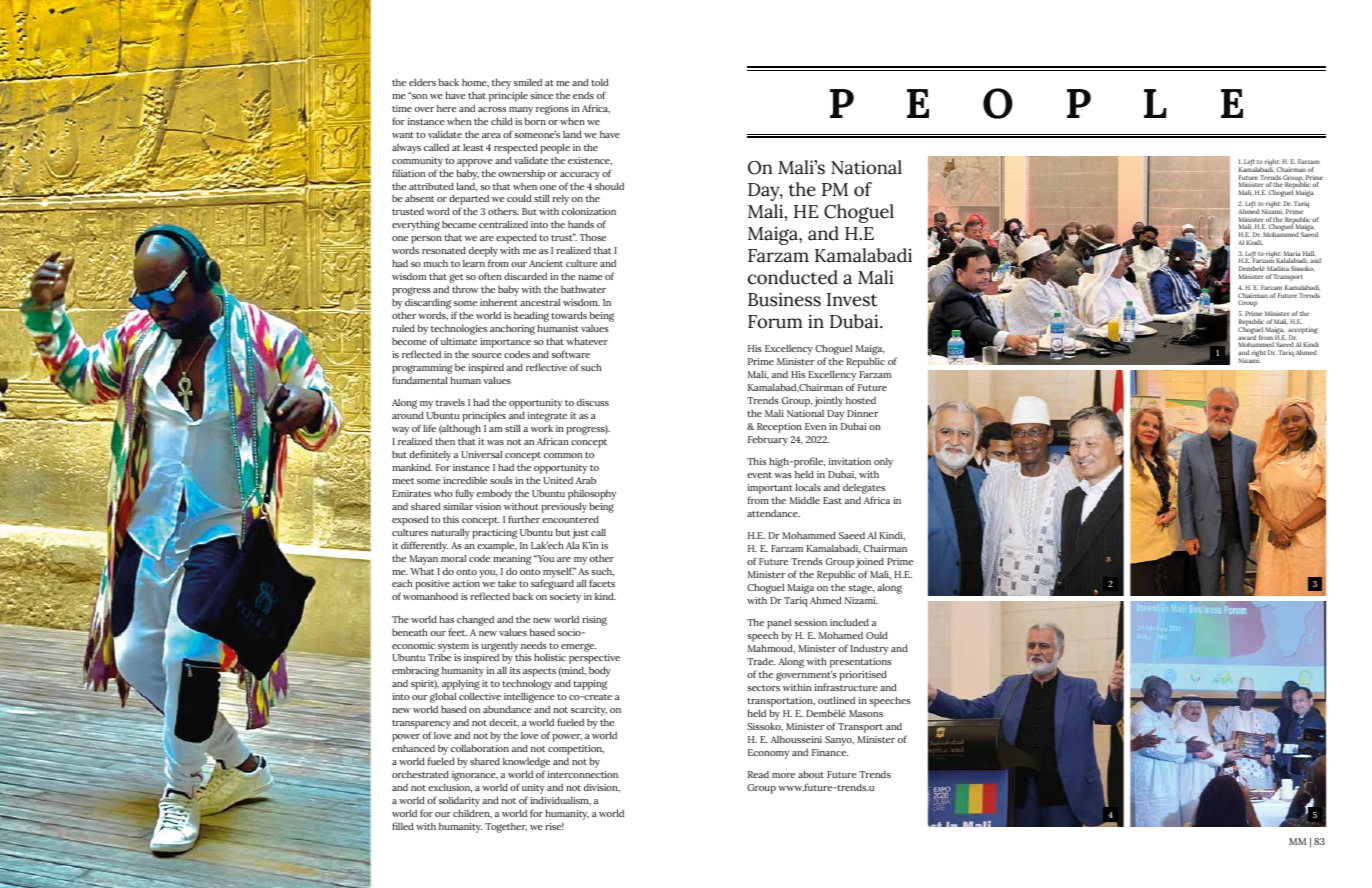 Image resolution: width=1372 pixels, height=888 pixels. What do you see at coordinates (481, 454) in the screenshot?
I see `Universal` at bounding box center [481, 454].
